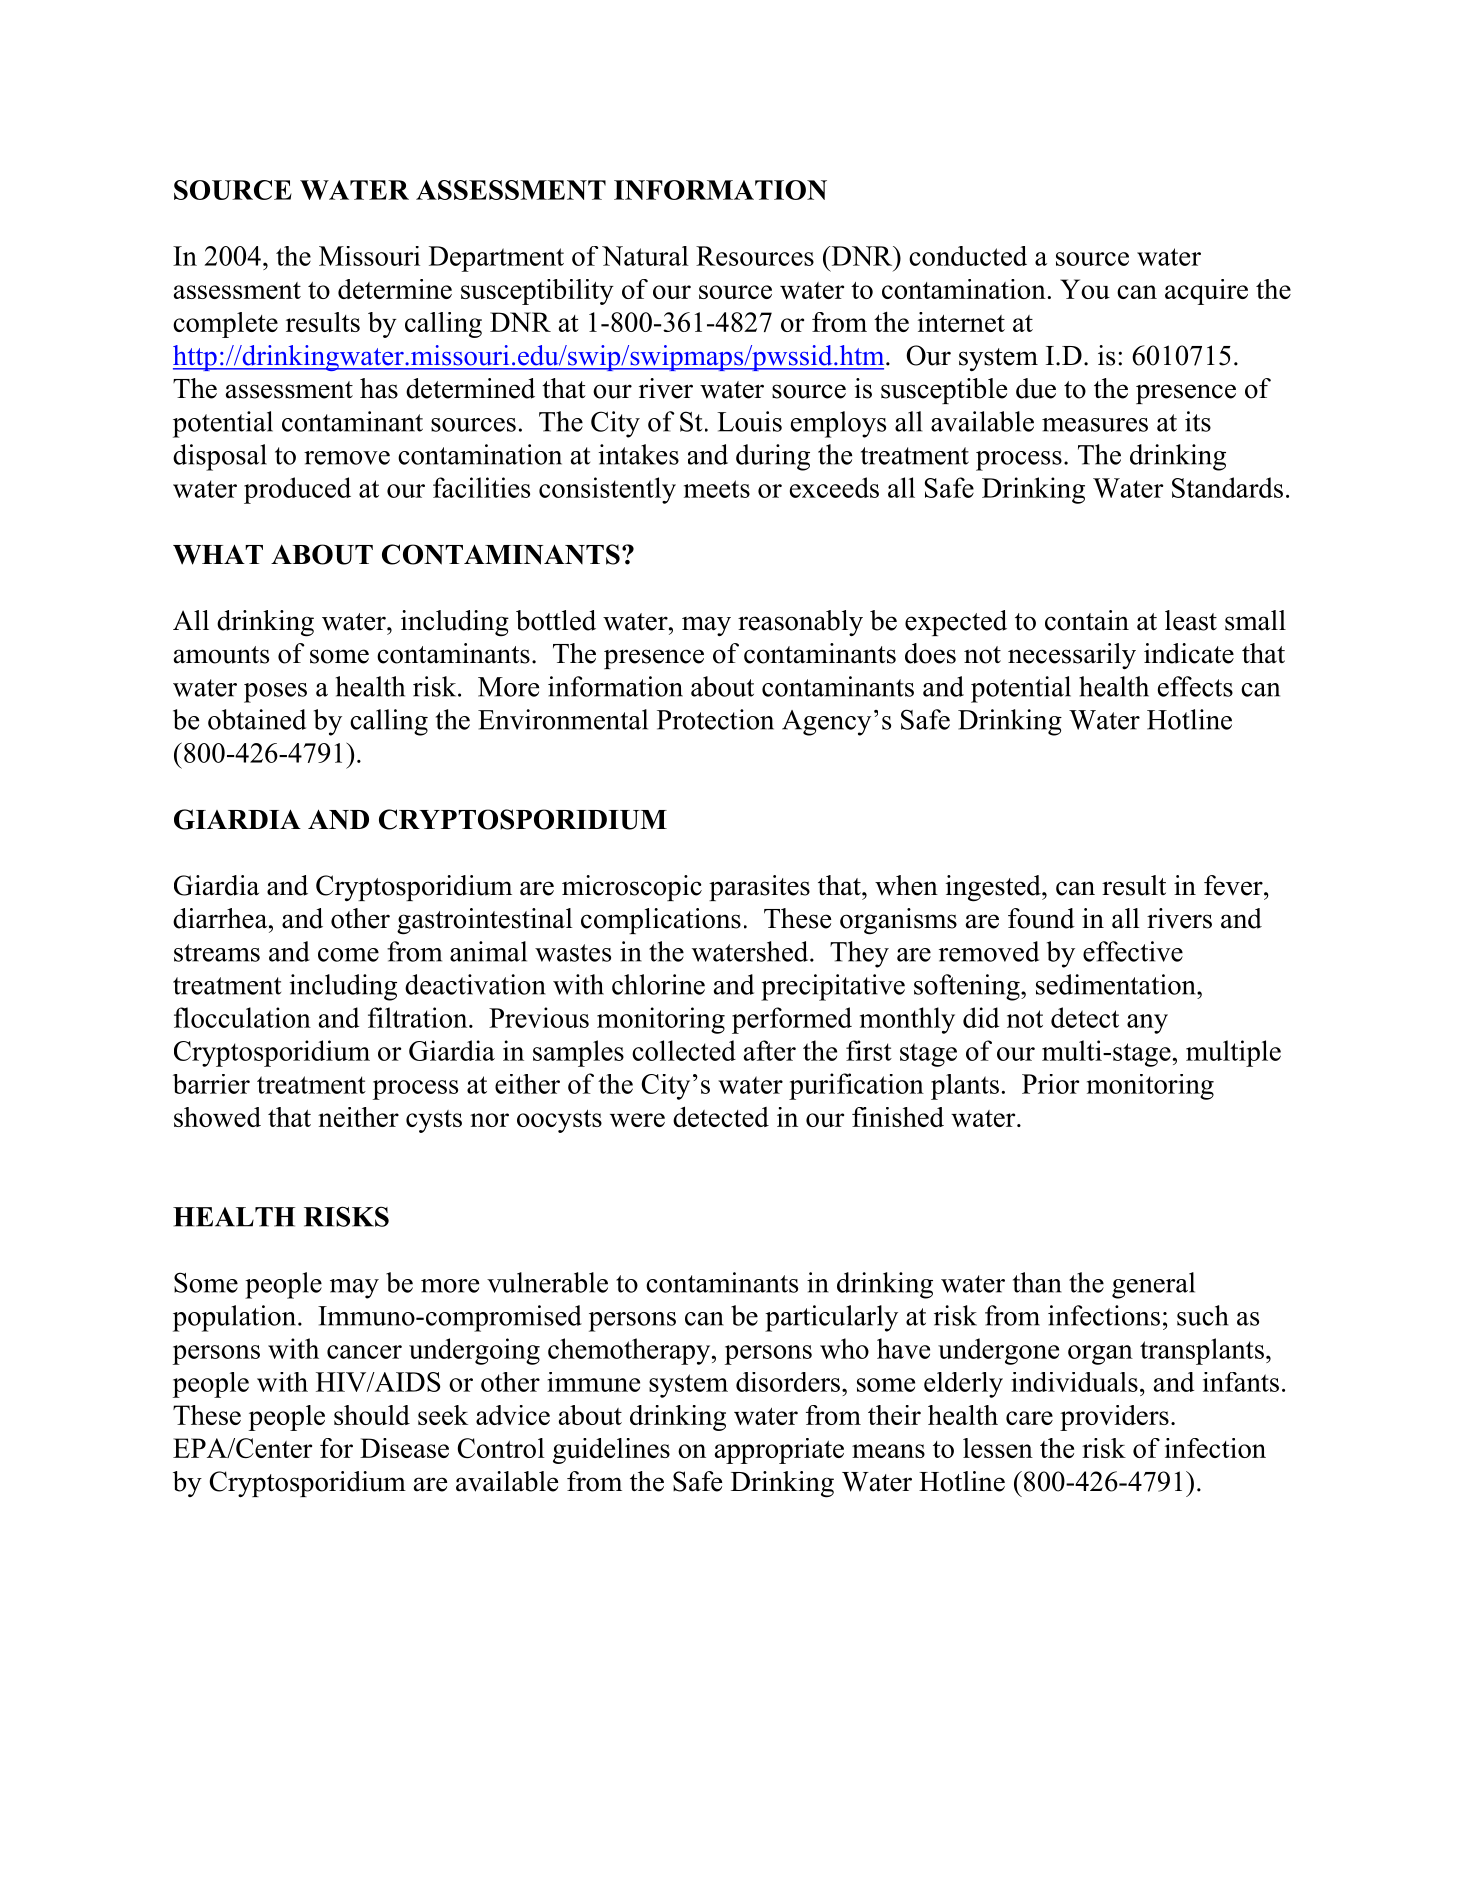 The image size is (1469, 1901). What do you see at coordinates (225, 325) in the image?
I see `complete` at bounding box center [225, 325].
